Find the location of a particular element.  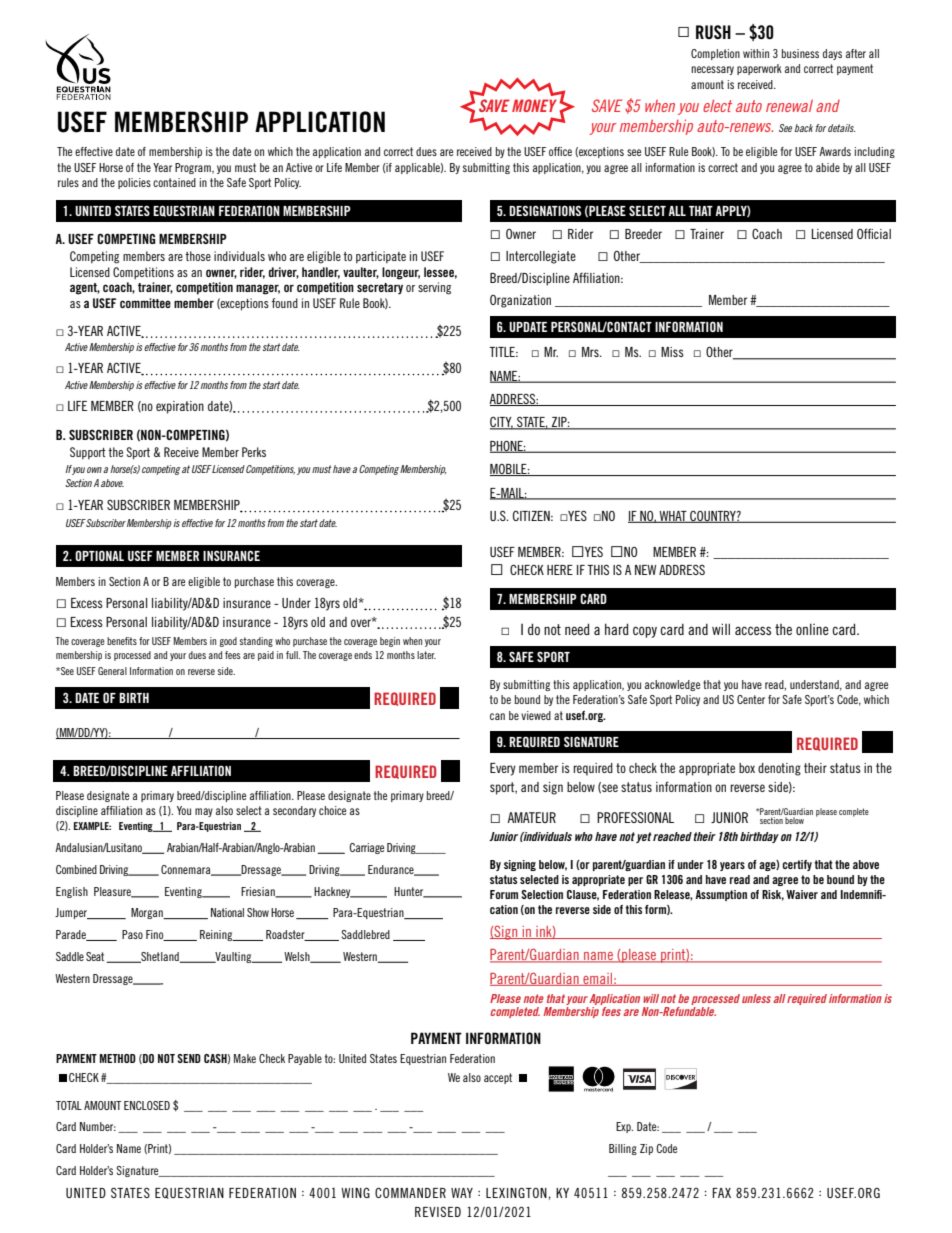

MONEY is located at coordinates (534, 105).
